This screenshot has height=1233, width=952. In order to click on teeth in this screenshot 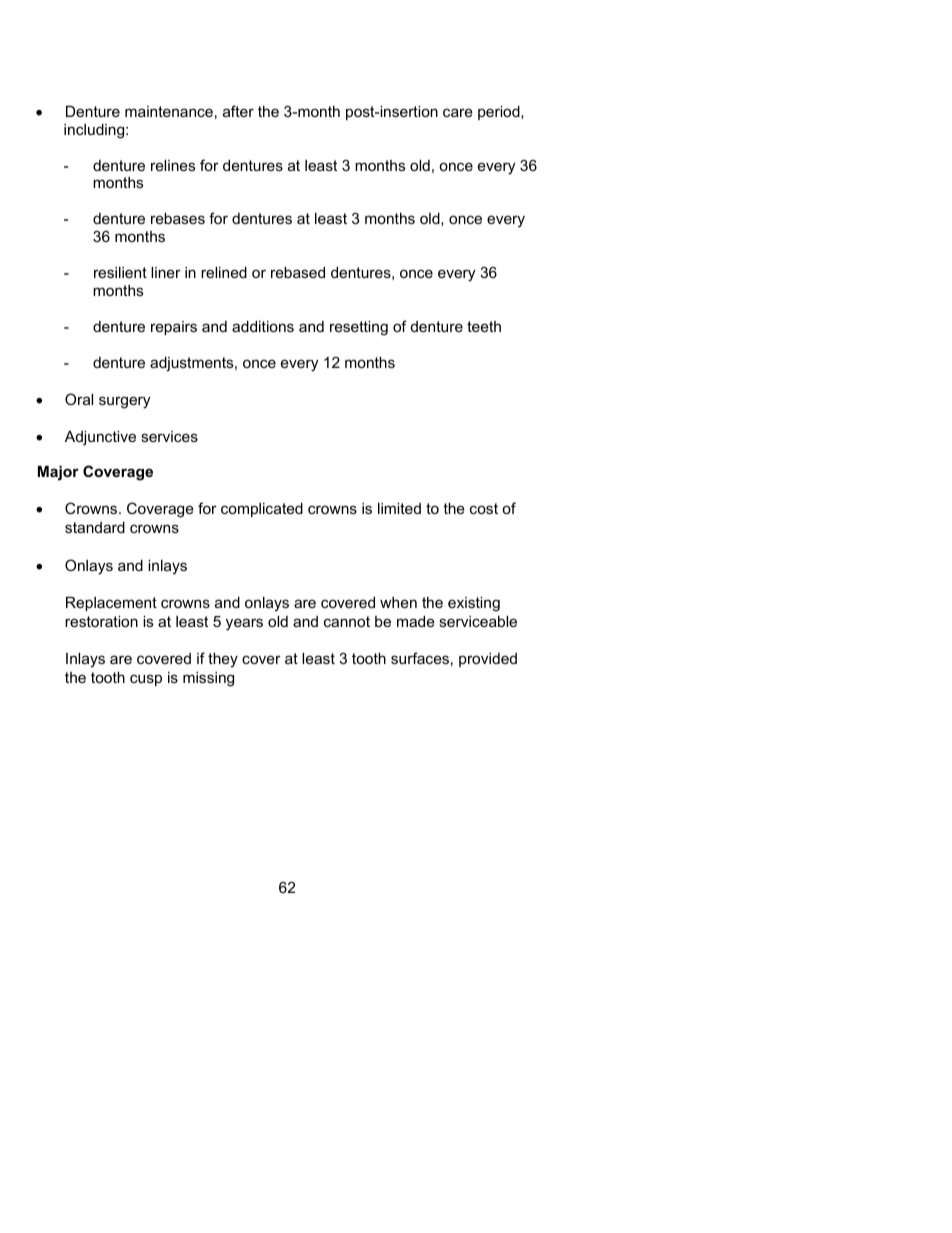, I will do `click(484, 326)`.
